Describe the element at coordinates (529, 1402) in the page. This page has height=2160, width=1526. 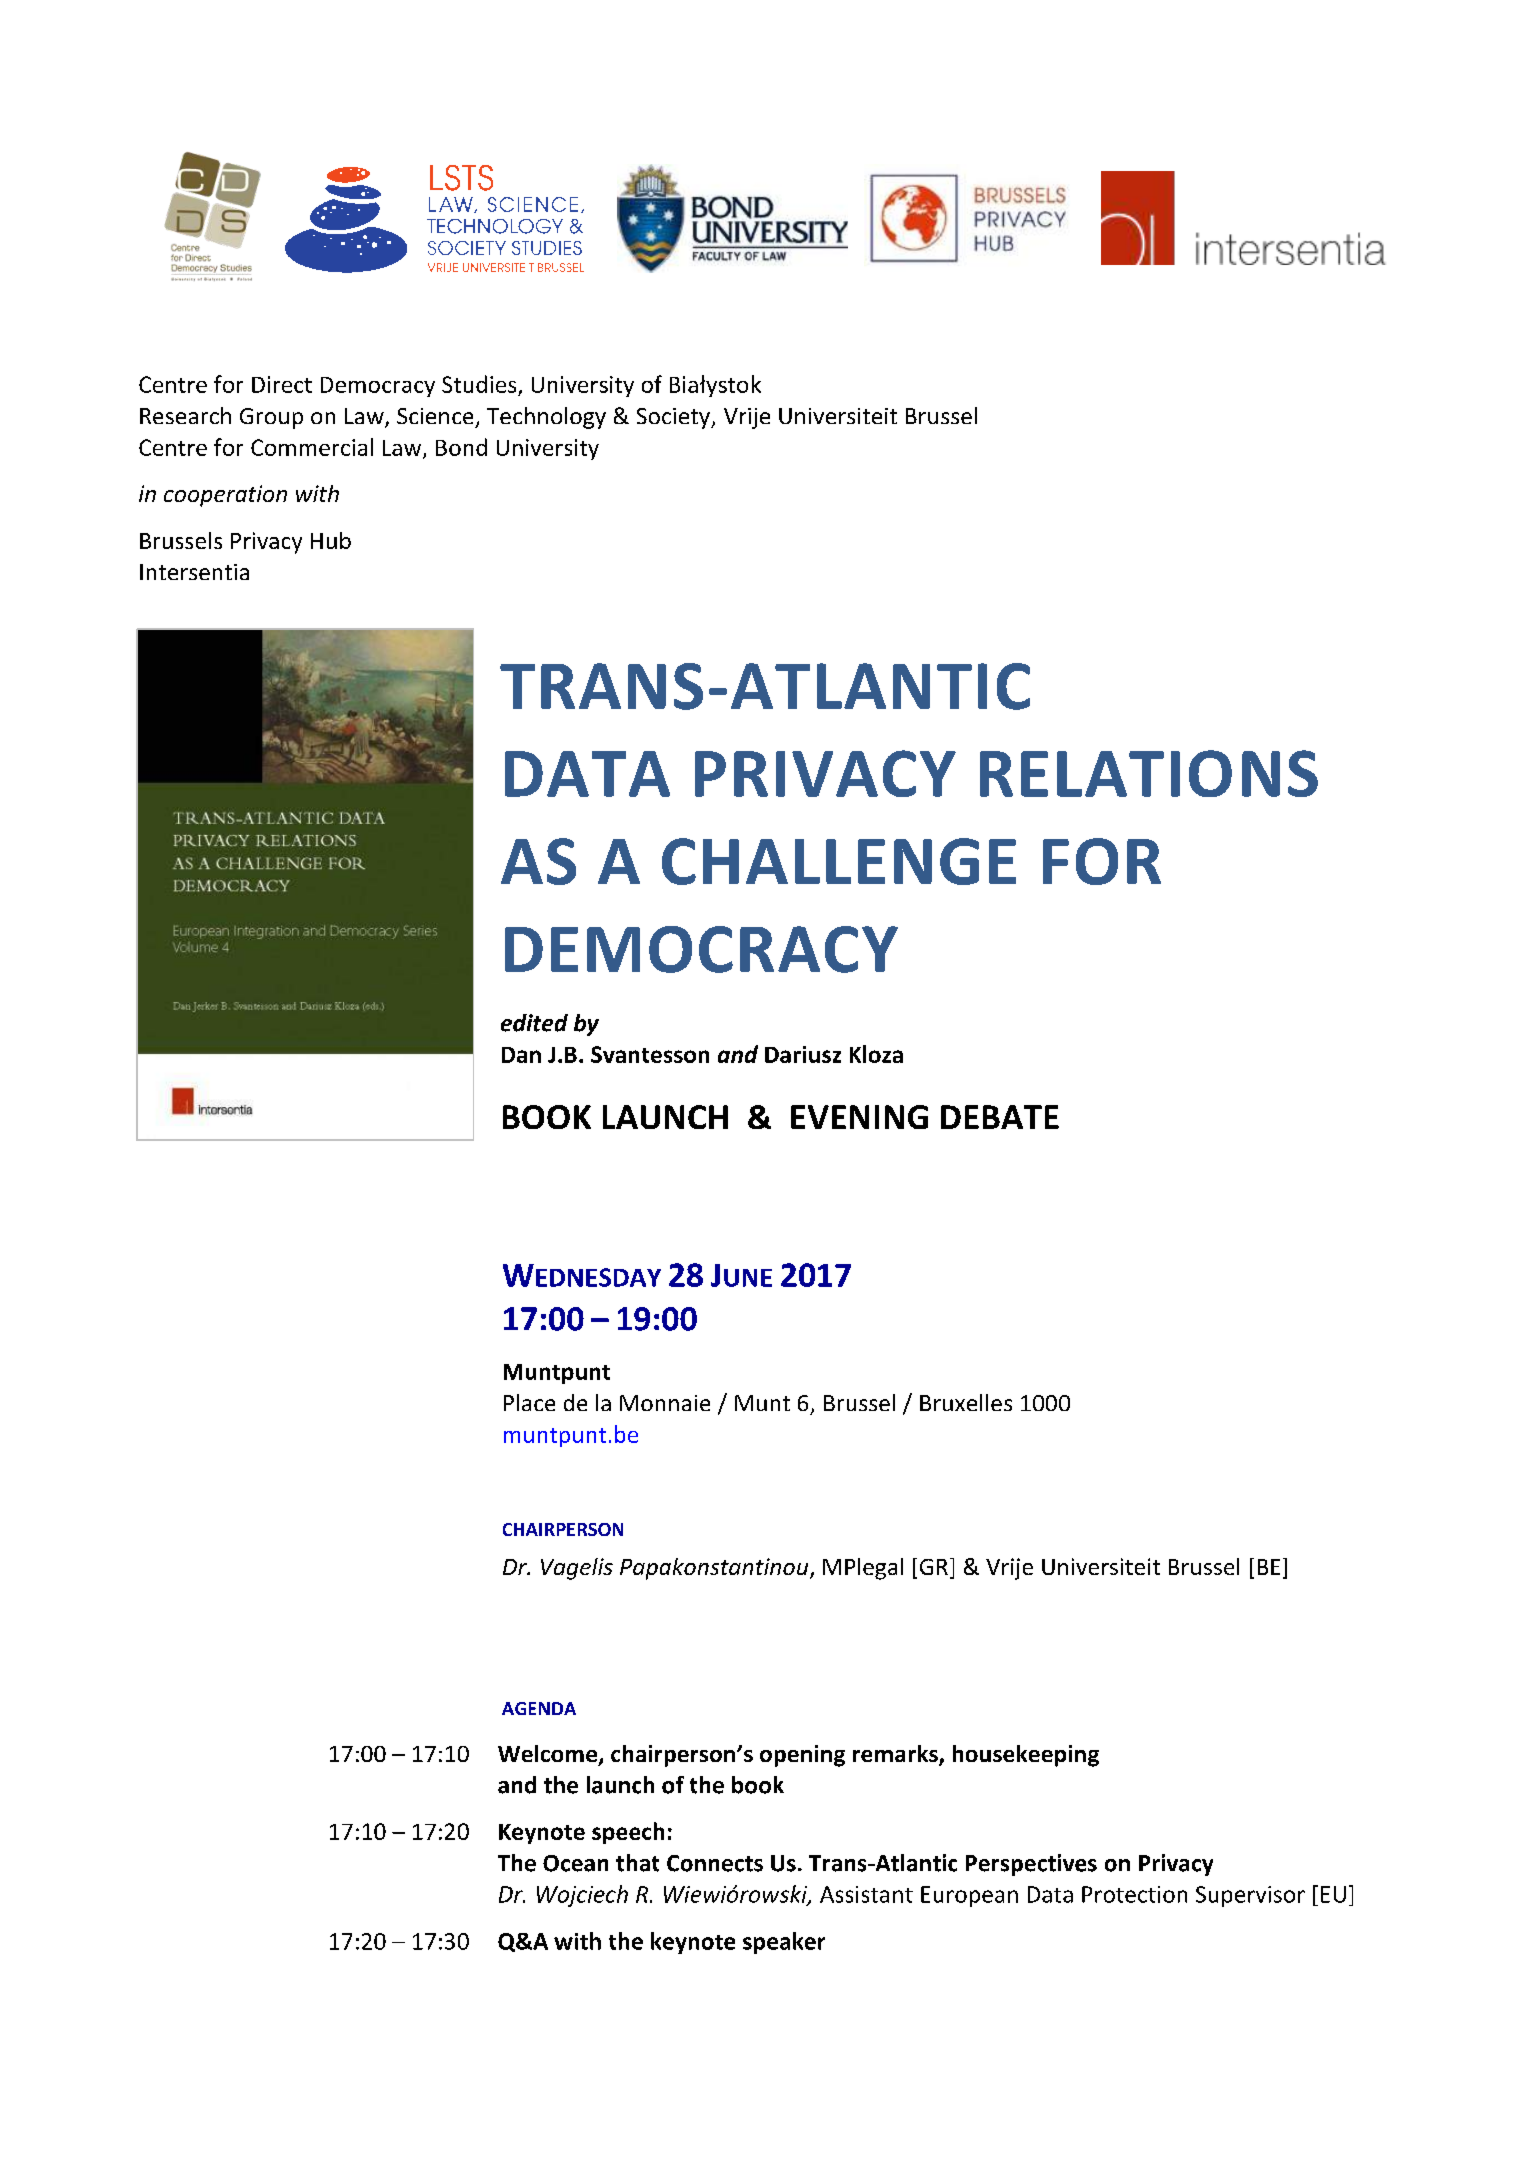
I see `Place` at that location.
